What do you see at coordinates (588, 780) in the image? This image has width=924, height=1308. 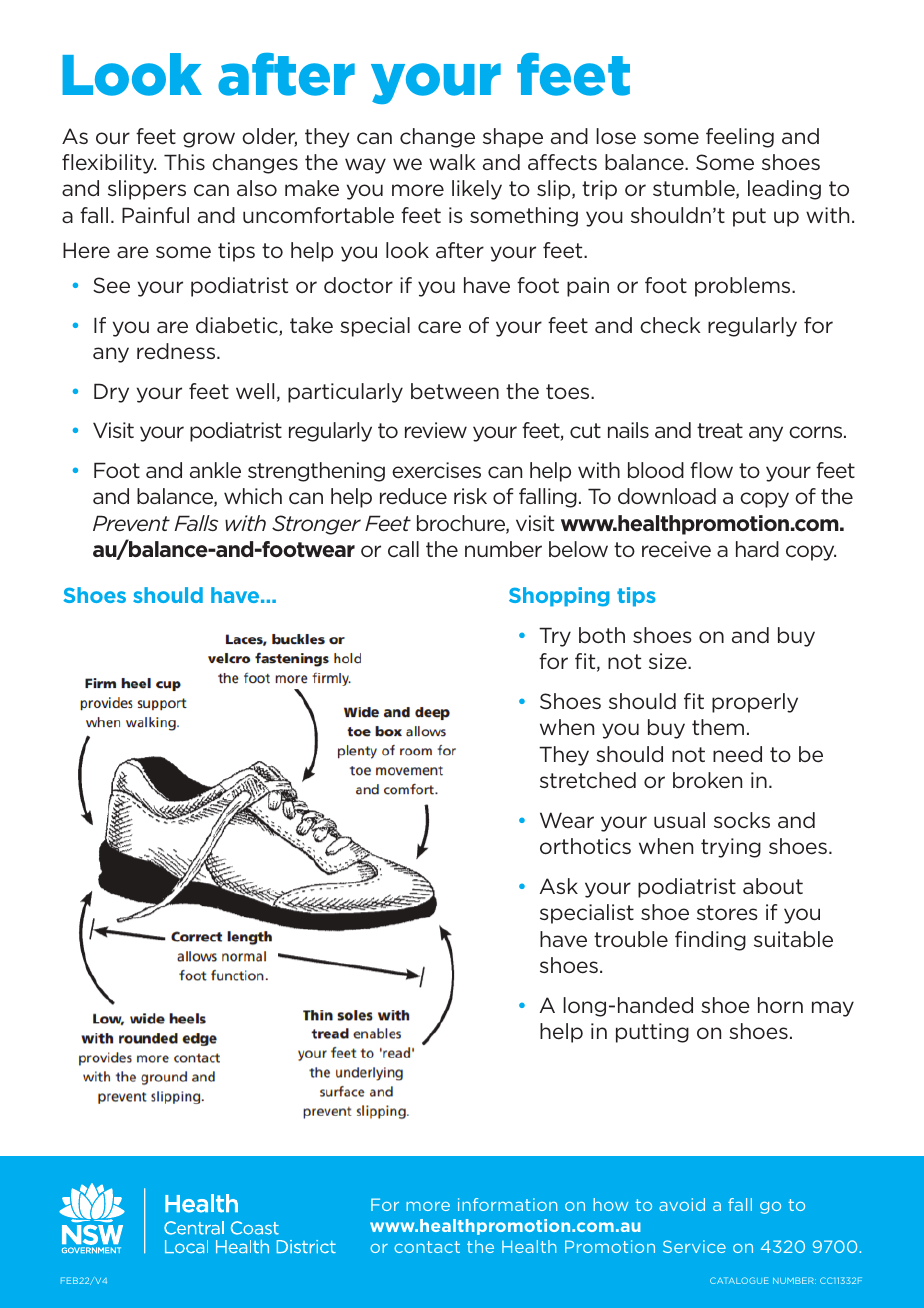 I see `stretched` at bounding box center [588, 780].
